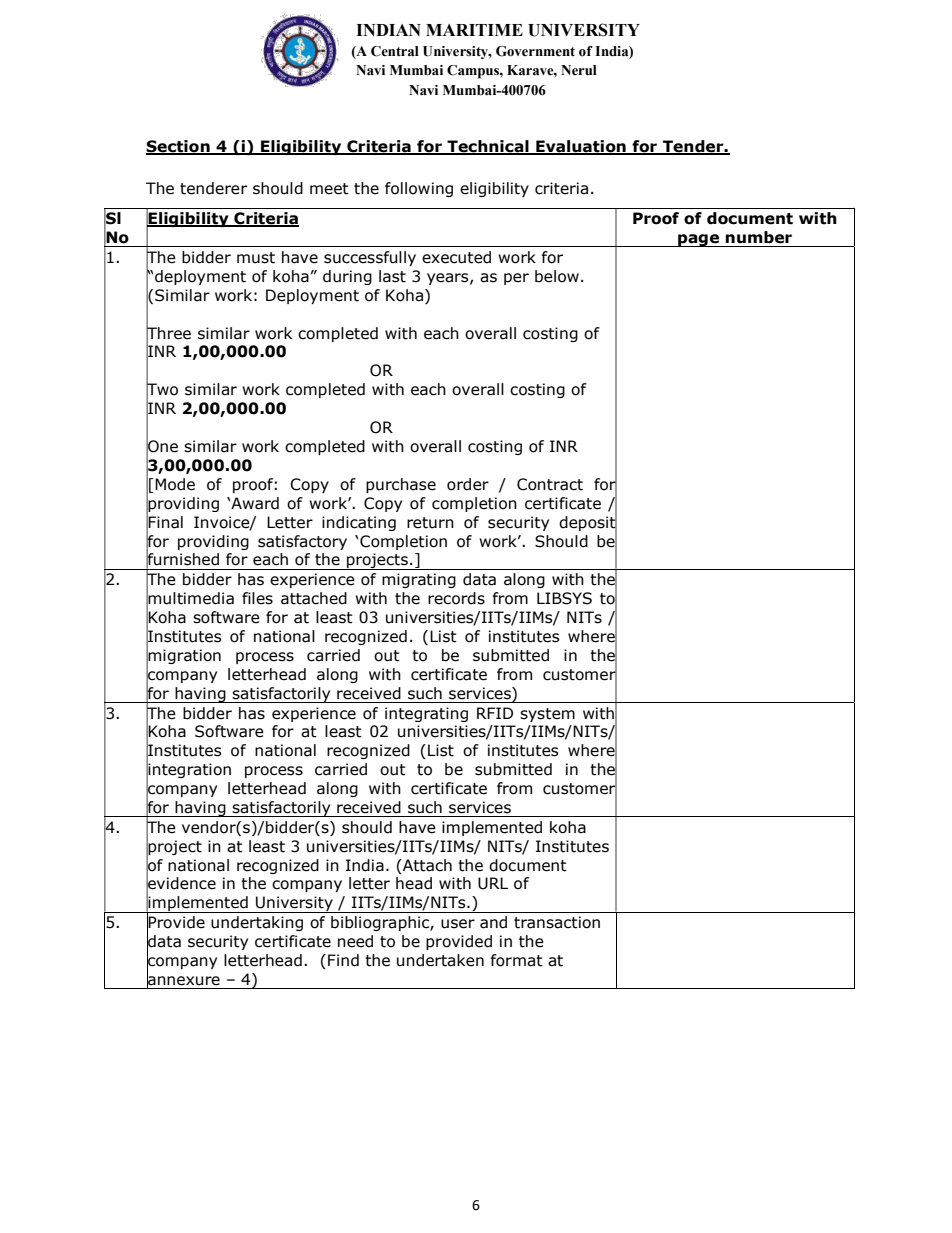  I want to click on Government, so click(535, 51).
